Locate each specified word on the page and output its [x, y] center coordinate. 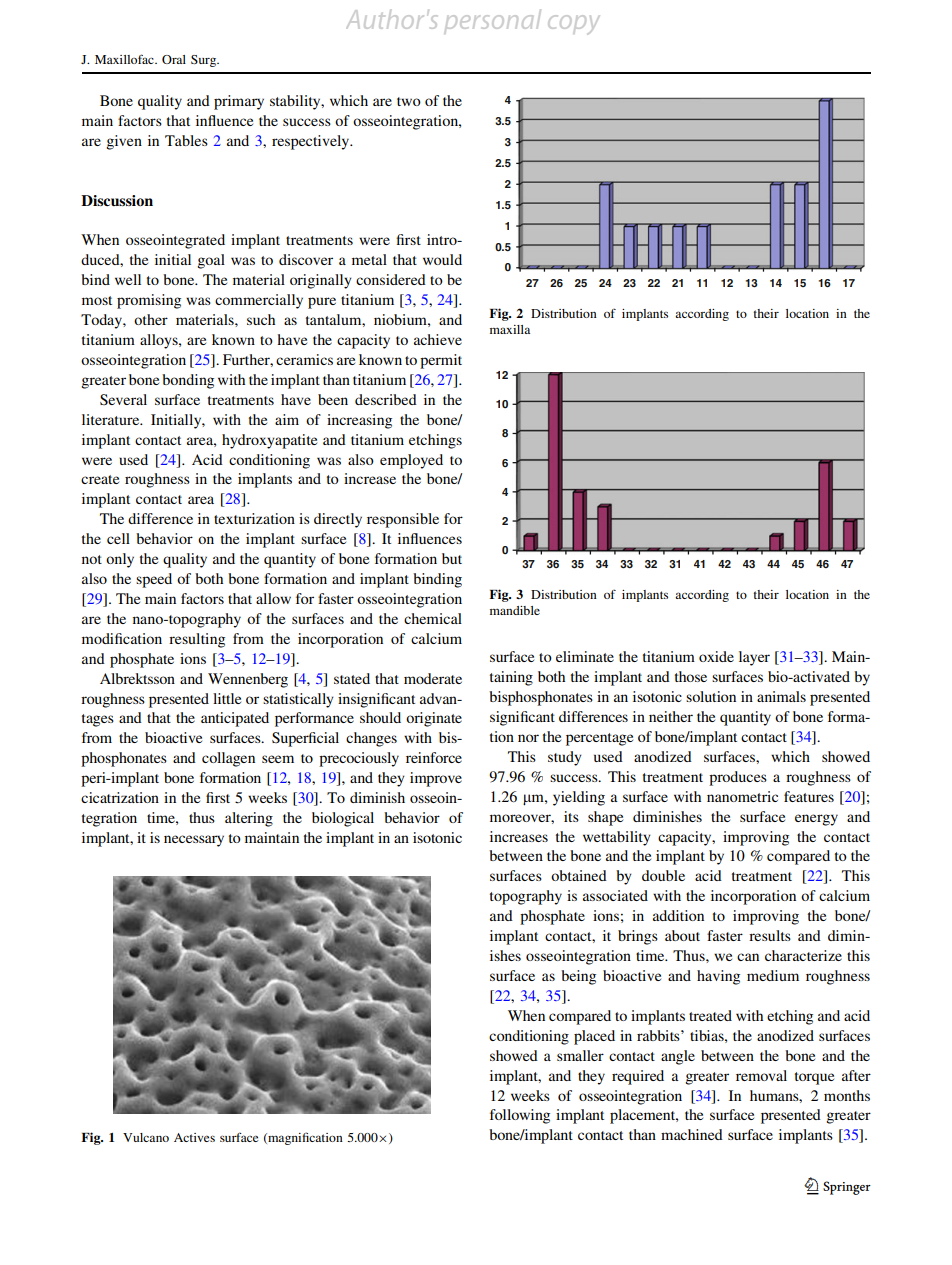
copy [573, 24]
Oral [174, 59]
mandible [515, 610]
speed [154, 580]
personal [493, 20]
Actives [194, 1137]
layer [754, 658]
